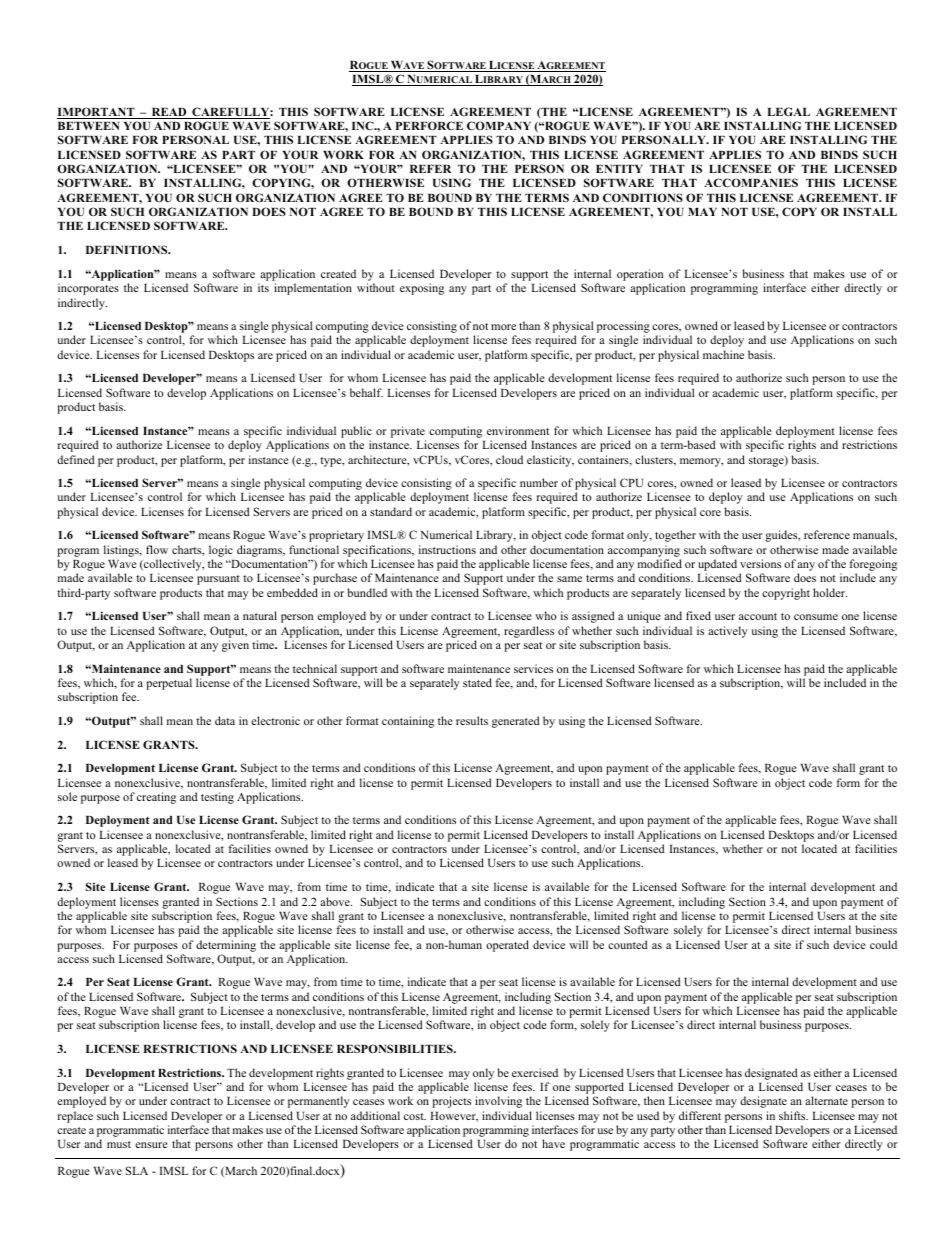 The width and height of the image is (952, 1233). I want to click on cloud, so click(509, 459).
